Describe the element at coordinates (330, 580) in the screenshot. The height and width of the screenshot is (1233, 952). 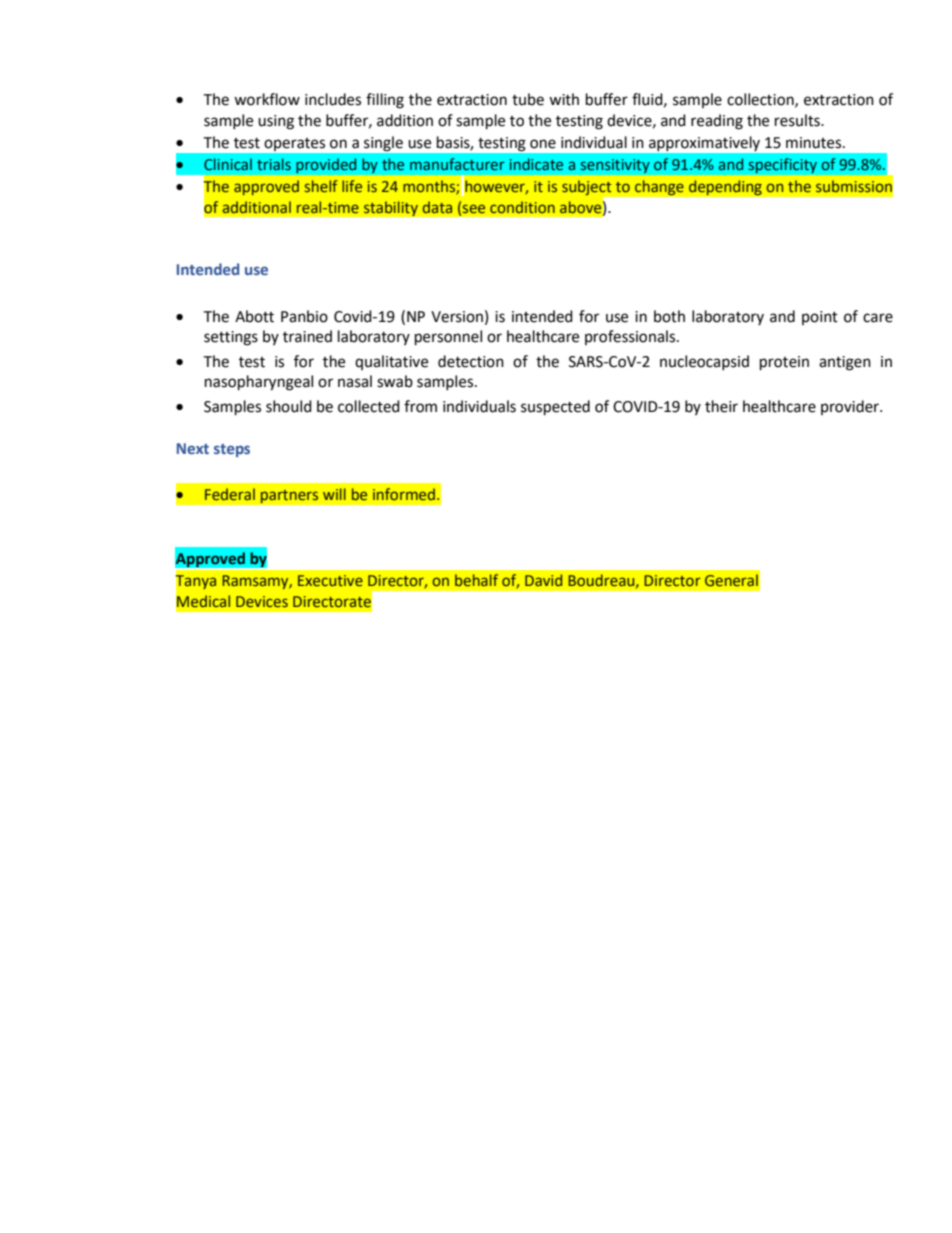
I see `Executive` at that location.
